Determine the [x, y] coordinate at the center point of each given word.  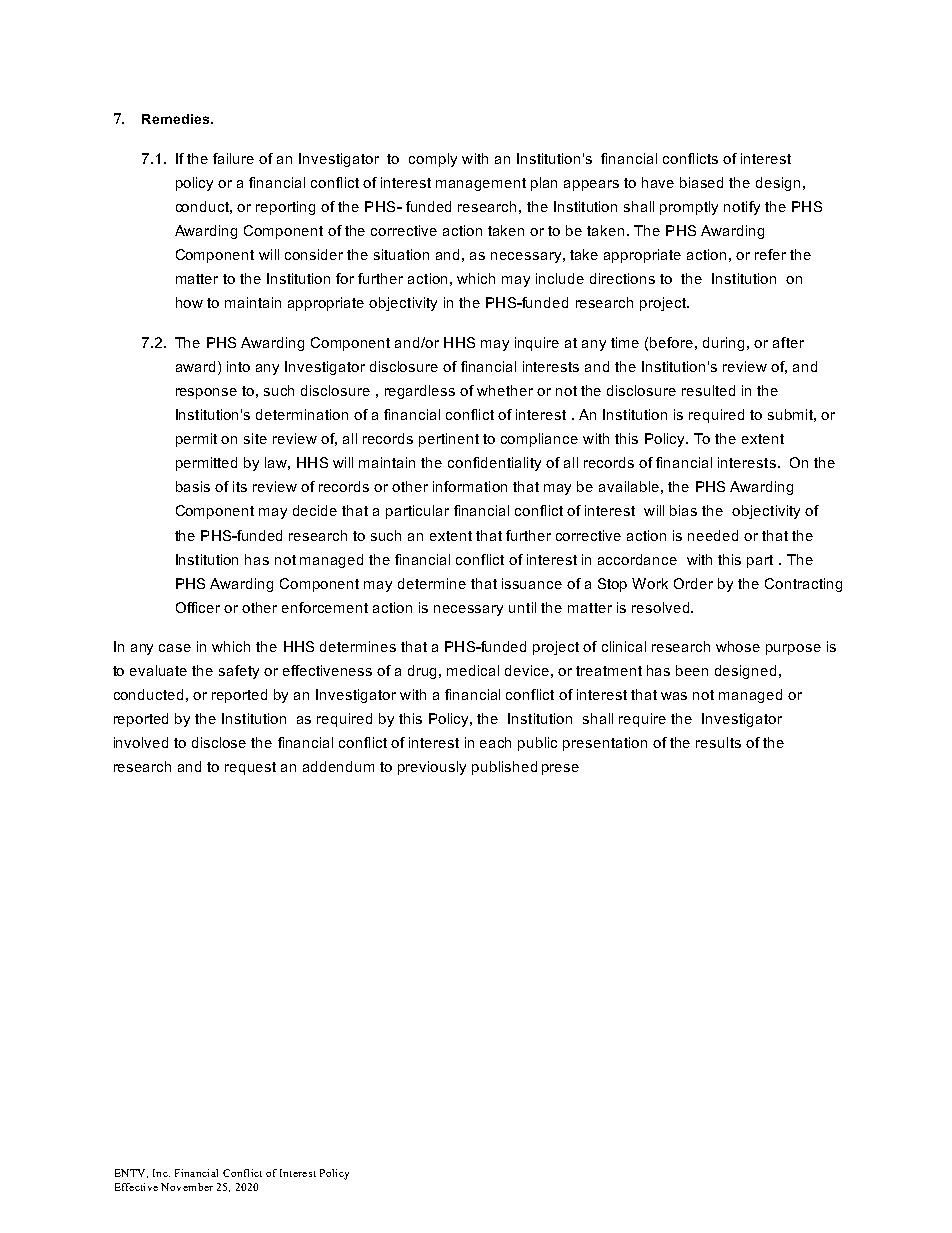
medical [473, 670]
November [187, 1187]
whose [738, 646]
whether [505, 390]
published [504, 768]
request [250, 768]
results [718, 742]
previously [432, 768]
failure [233, 158]
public [537, 744]
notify [742, 208]
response [206, 393]
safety [239, 672]
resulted [708, 390]
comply [433, 160]
